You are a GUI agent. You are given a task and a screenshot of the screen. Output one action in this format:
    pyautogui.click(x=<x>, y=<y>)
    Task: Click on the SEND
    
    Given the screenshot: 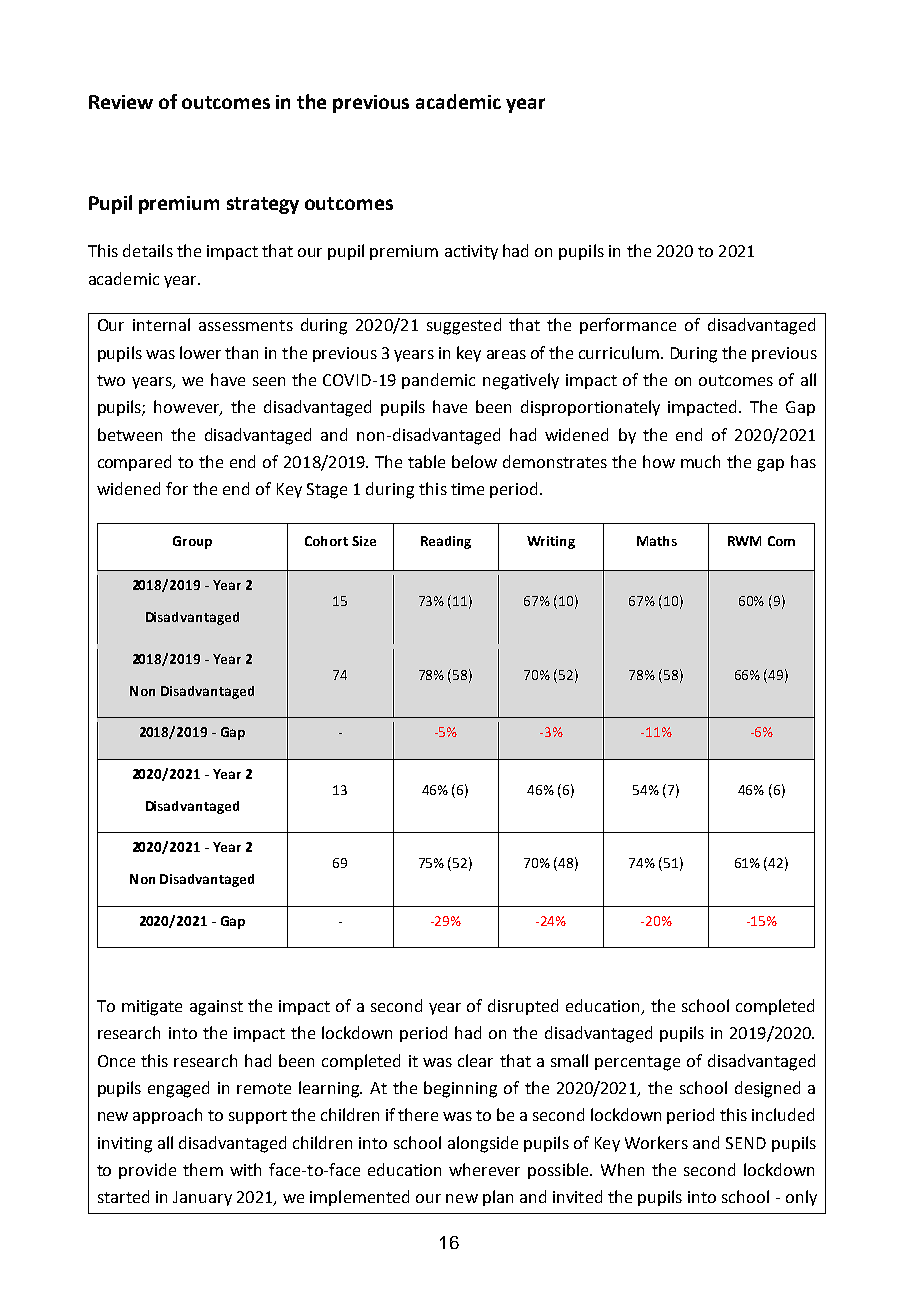 What is the action you would take?
    pyautogui.click(x=746, y=1143)
